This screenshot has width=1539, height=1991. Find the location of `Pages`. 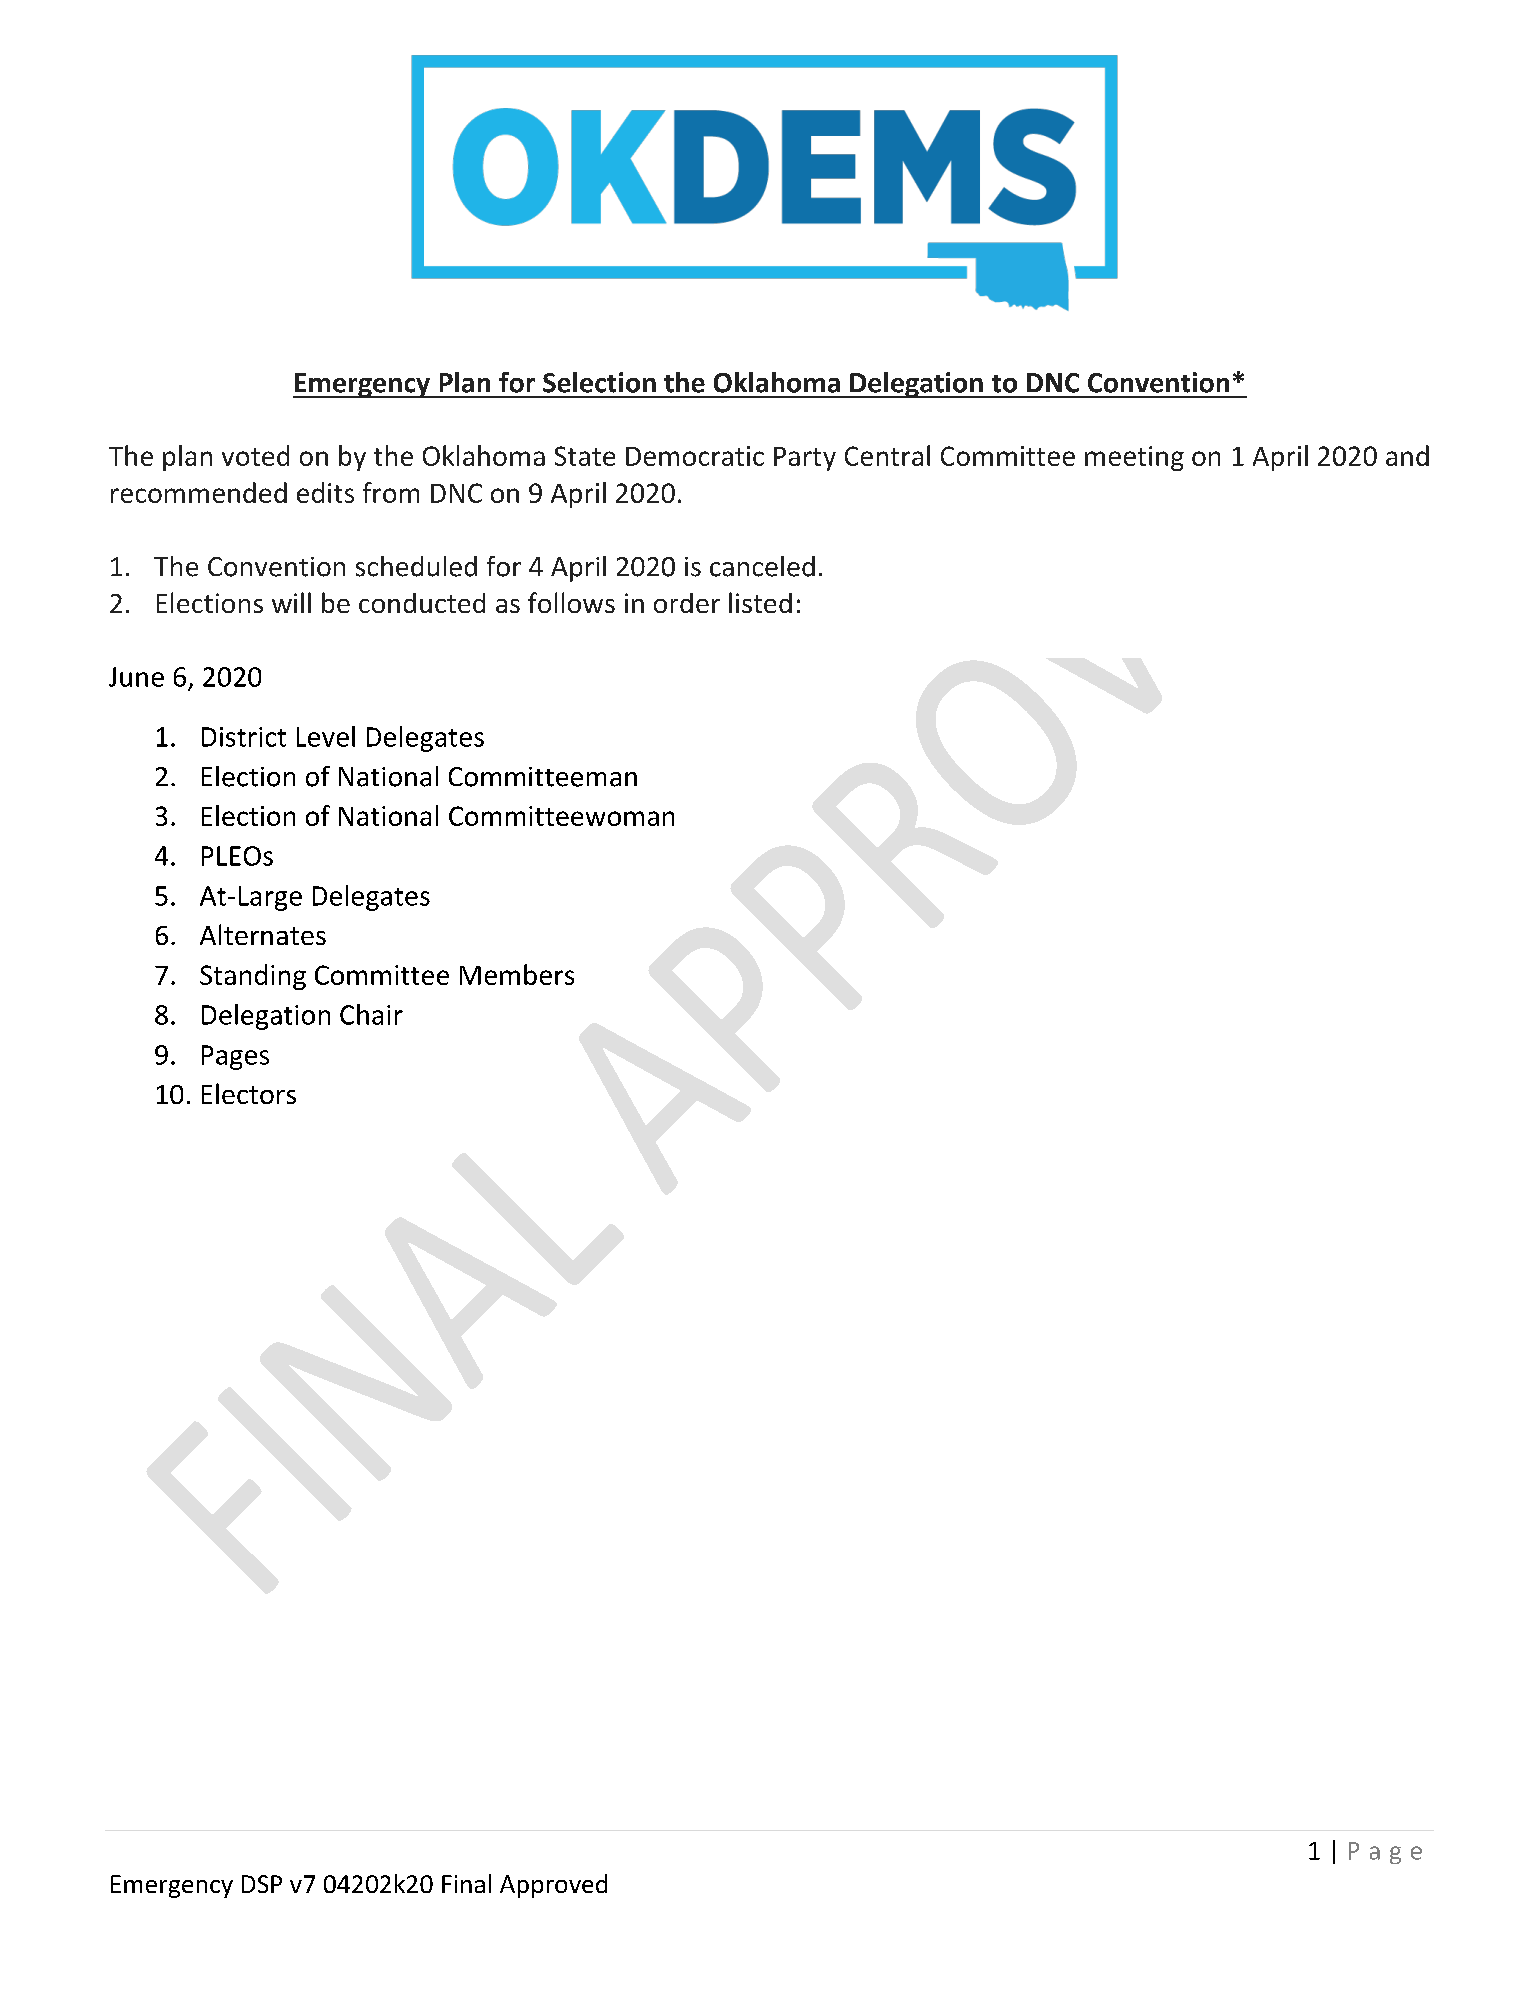

Pages is located at coordinates (235, 1057).
